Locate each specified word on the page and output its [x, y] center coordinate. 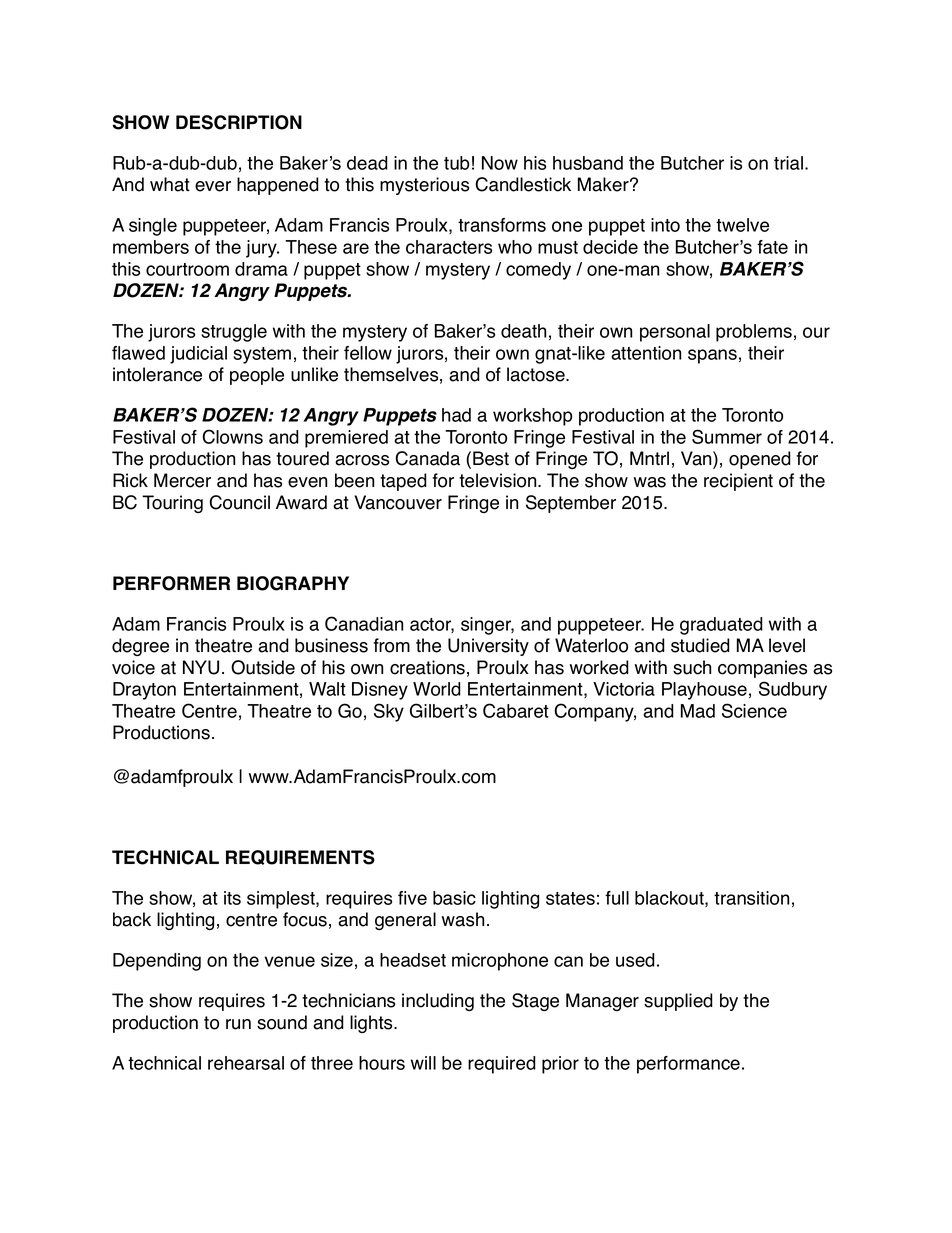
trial [790, 163]
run [238, 1024]
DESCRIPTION [239, 122]
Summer [727, 436]
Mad [698, 711]
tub [456, 163]
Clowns [233, 436]
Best [491, 458]
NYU [201, 667]
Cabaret [516, 710]
